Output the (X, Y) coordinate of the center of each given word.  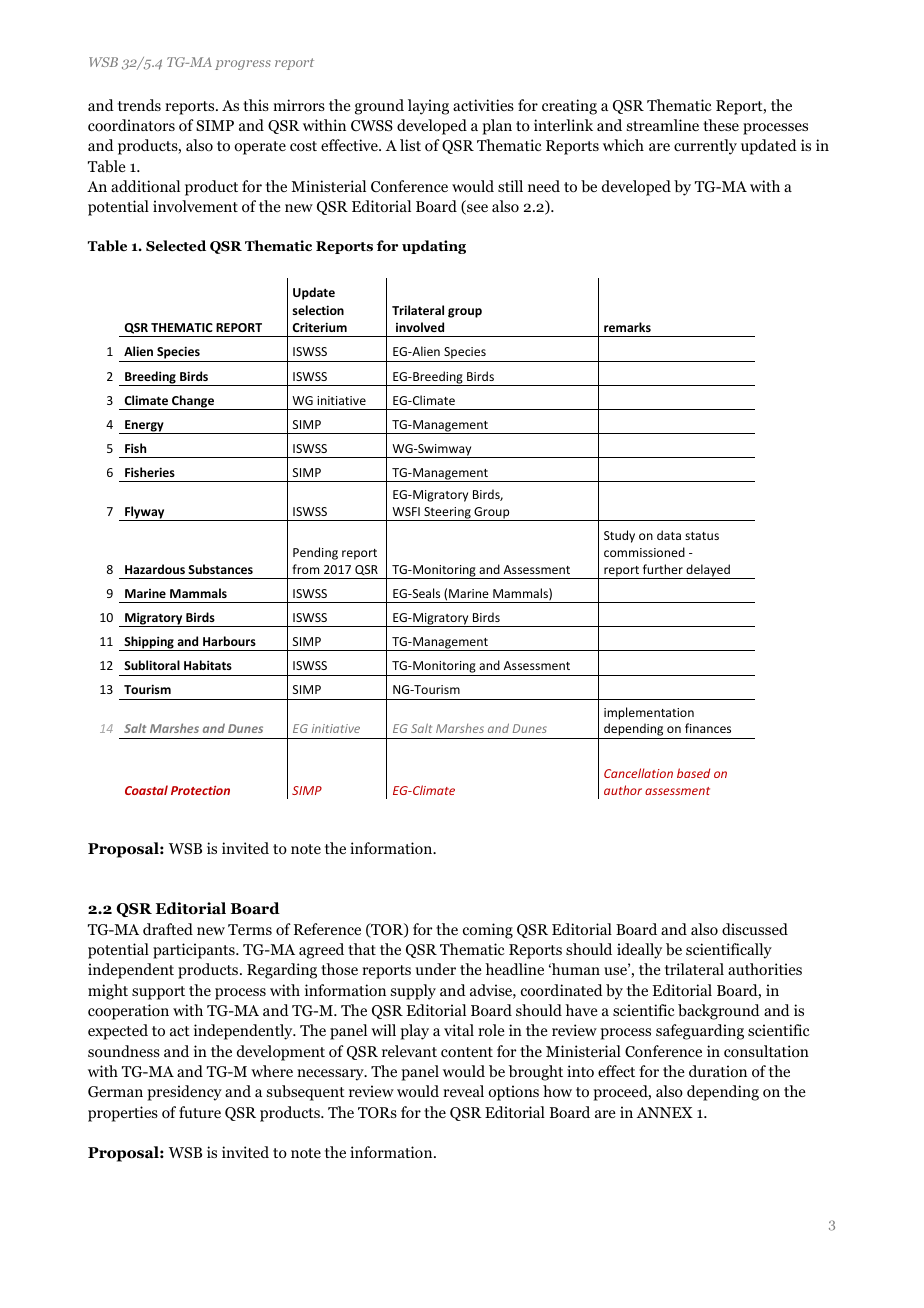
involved (420, 327)
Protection (200, 790)
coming (488, 931)
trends (139, 105)
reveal (463, 1091)
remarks (627, 327)
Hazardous (155, 569)
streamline (663, 125)
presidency (184, 1093)
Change (193, 402)
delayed (708, 571)
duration (718, 1071)
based (693, 773)
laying (428, 107)
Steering (447, 514)
